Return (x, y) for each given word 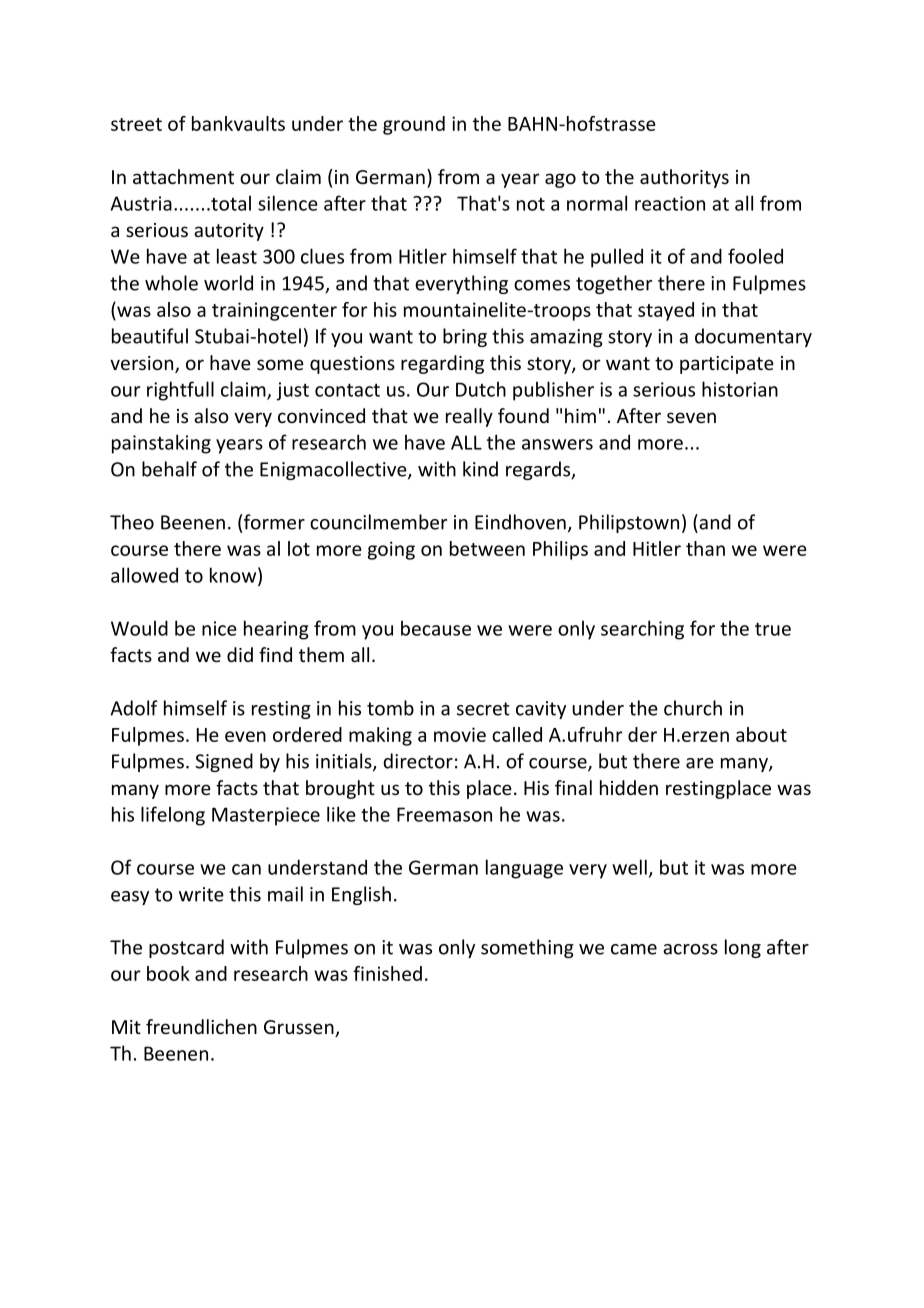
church (693, 708)
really (469, 417)
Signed (224, 762)
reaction (670, 203)
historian (740, 389)
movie (460, 734)
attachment (183, 176)
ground (414, 125)
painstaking (161, 444)
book (168, 973)
